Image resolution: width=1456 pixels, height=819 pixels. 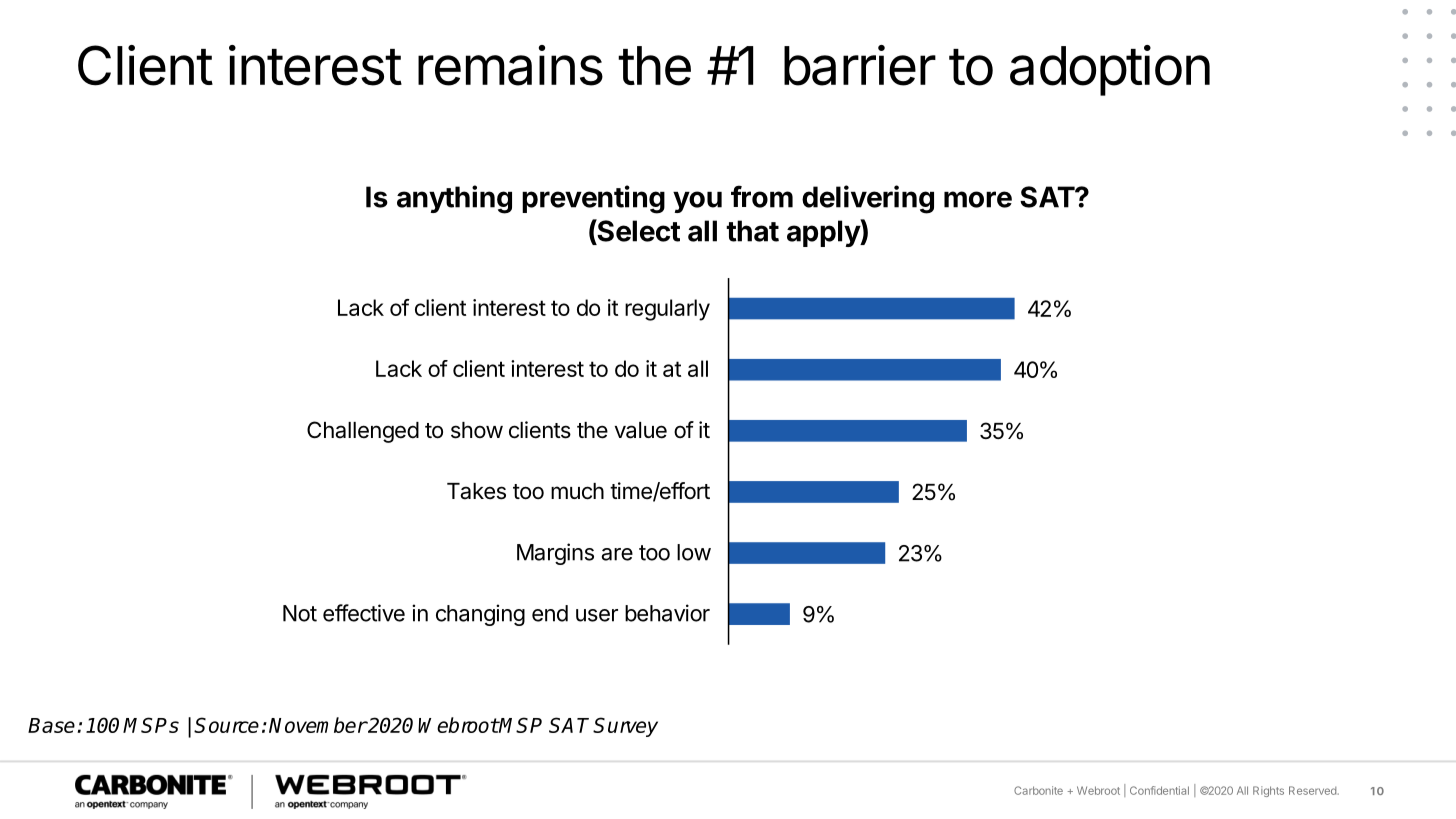 I want to click on behavior, so click(x=667, y=613).
